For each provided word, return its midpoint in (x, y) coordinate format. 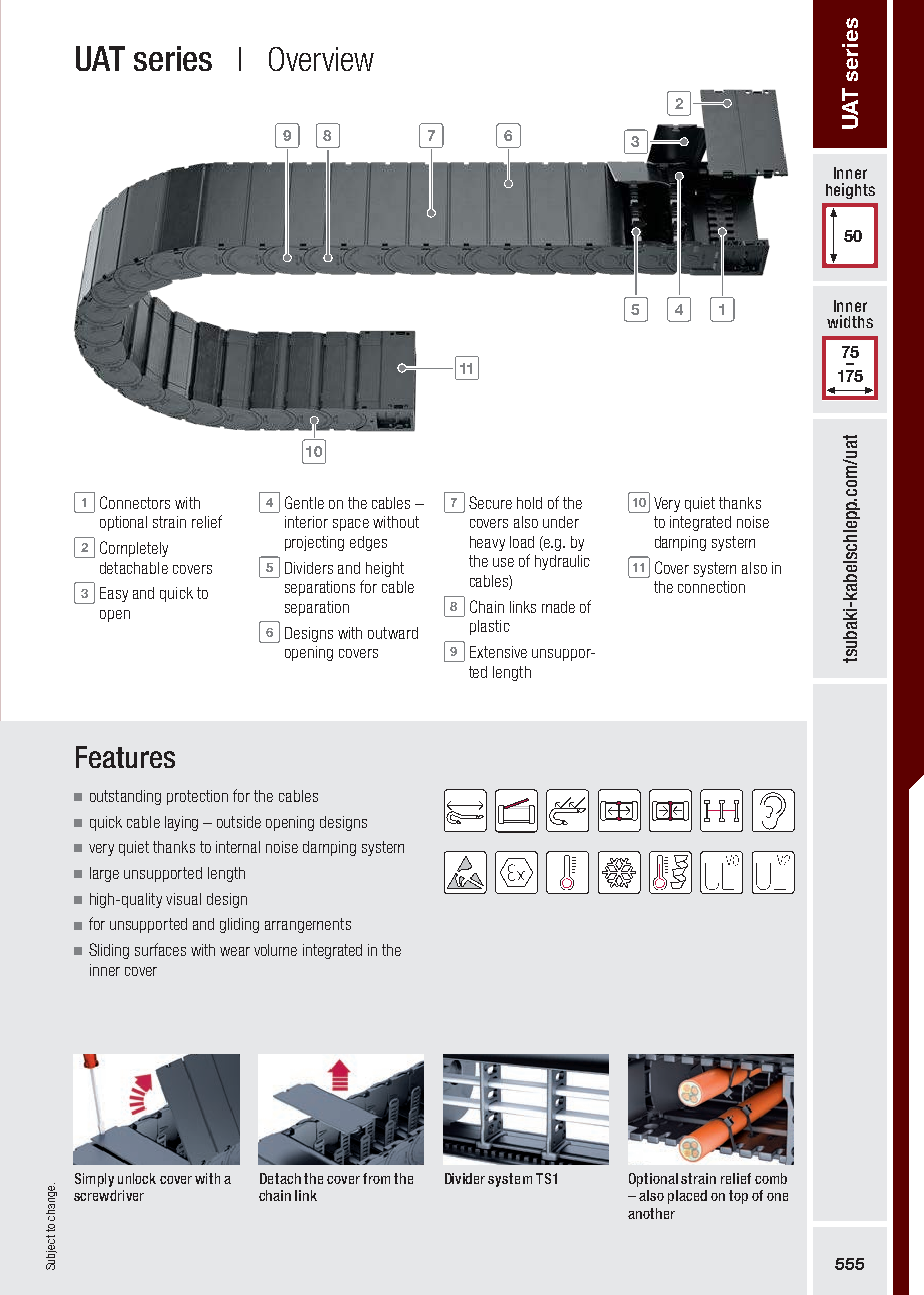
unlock (137, 1178)
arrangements (308, 925)
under (561, 522)
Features (125, 757)
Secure (490, 502)
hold (529, 503)
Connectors (135, 502)
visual (183, 899)
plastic (490, 627)
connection (711, 587)
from (376, 1178)
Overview (321, 59)
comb (771, 1178)
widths (850, 321)
